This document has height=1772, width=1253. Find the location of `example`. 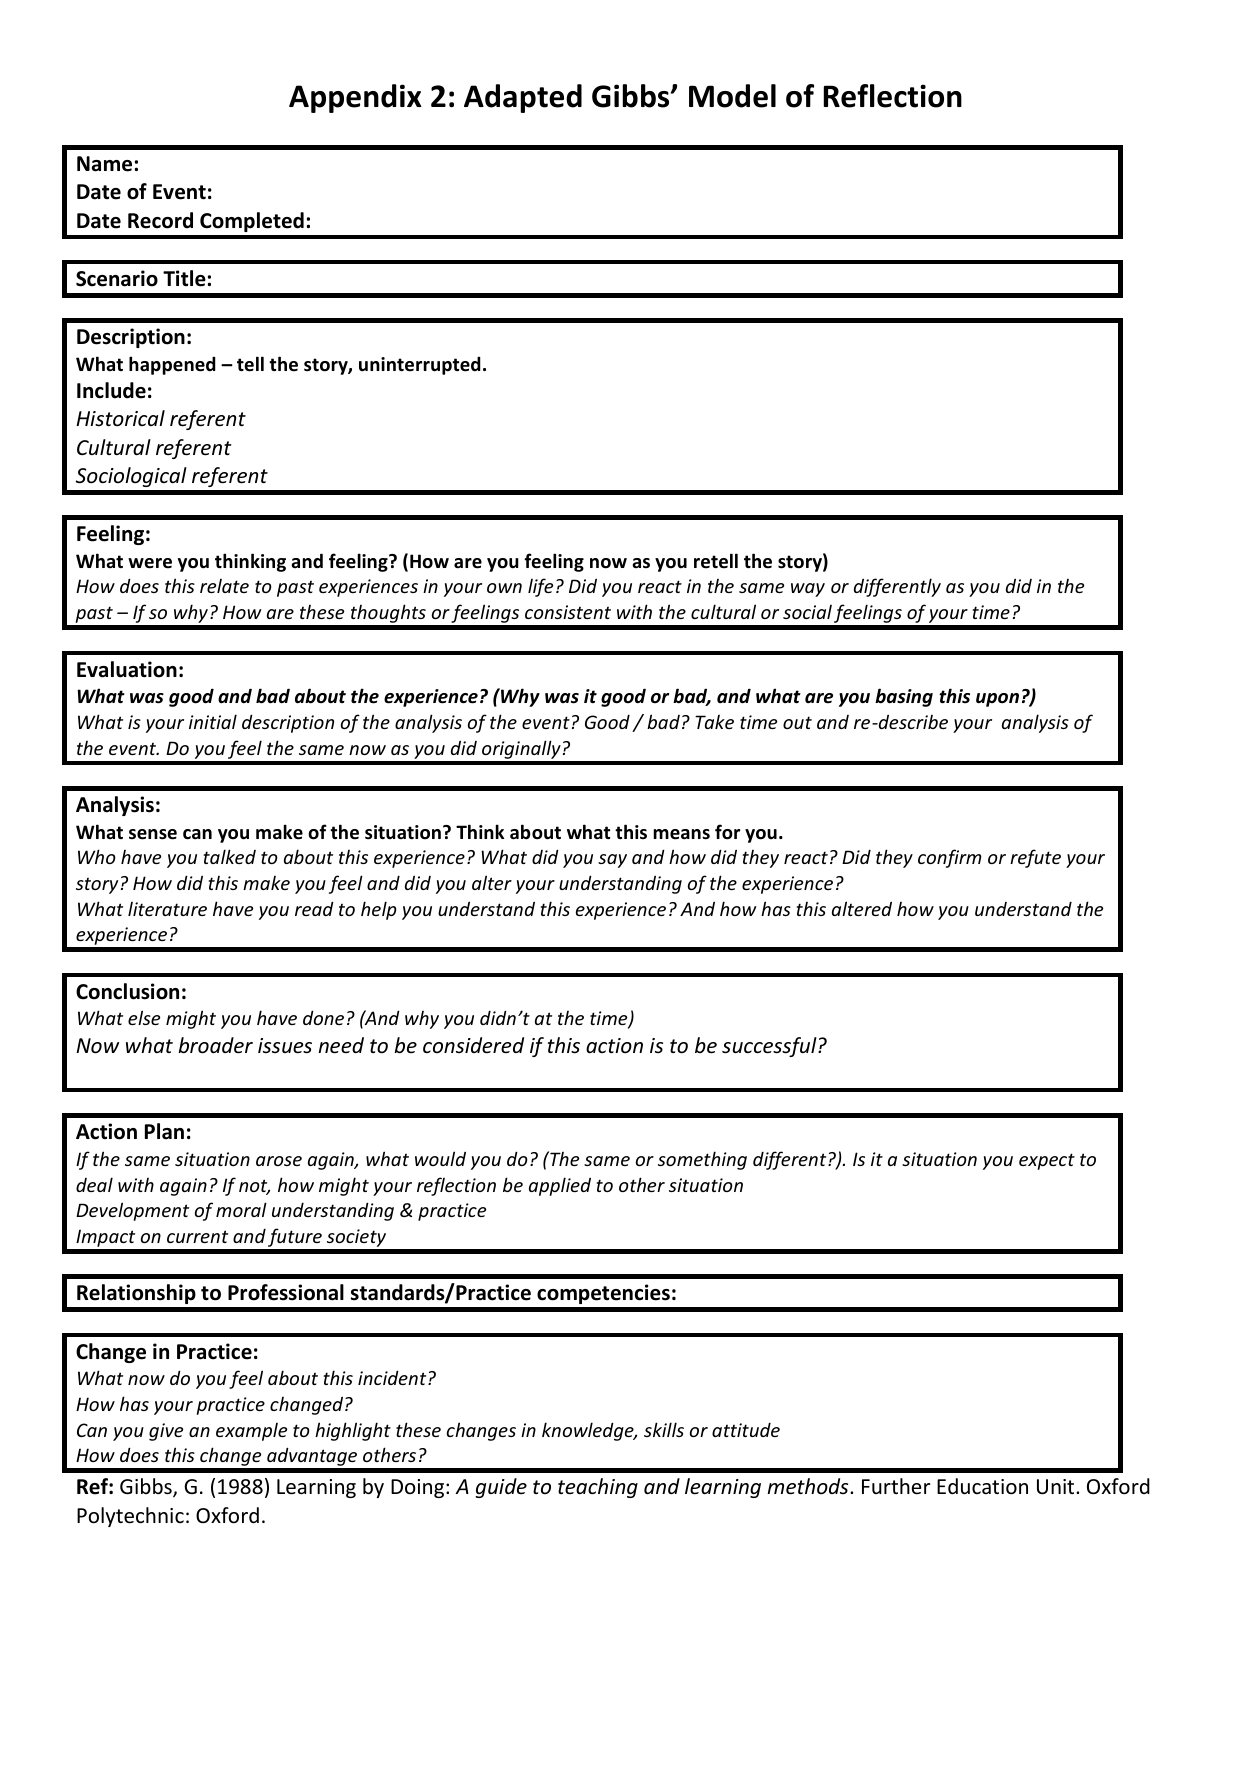

example is located at coordinates (251, 1432).
